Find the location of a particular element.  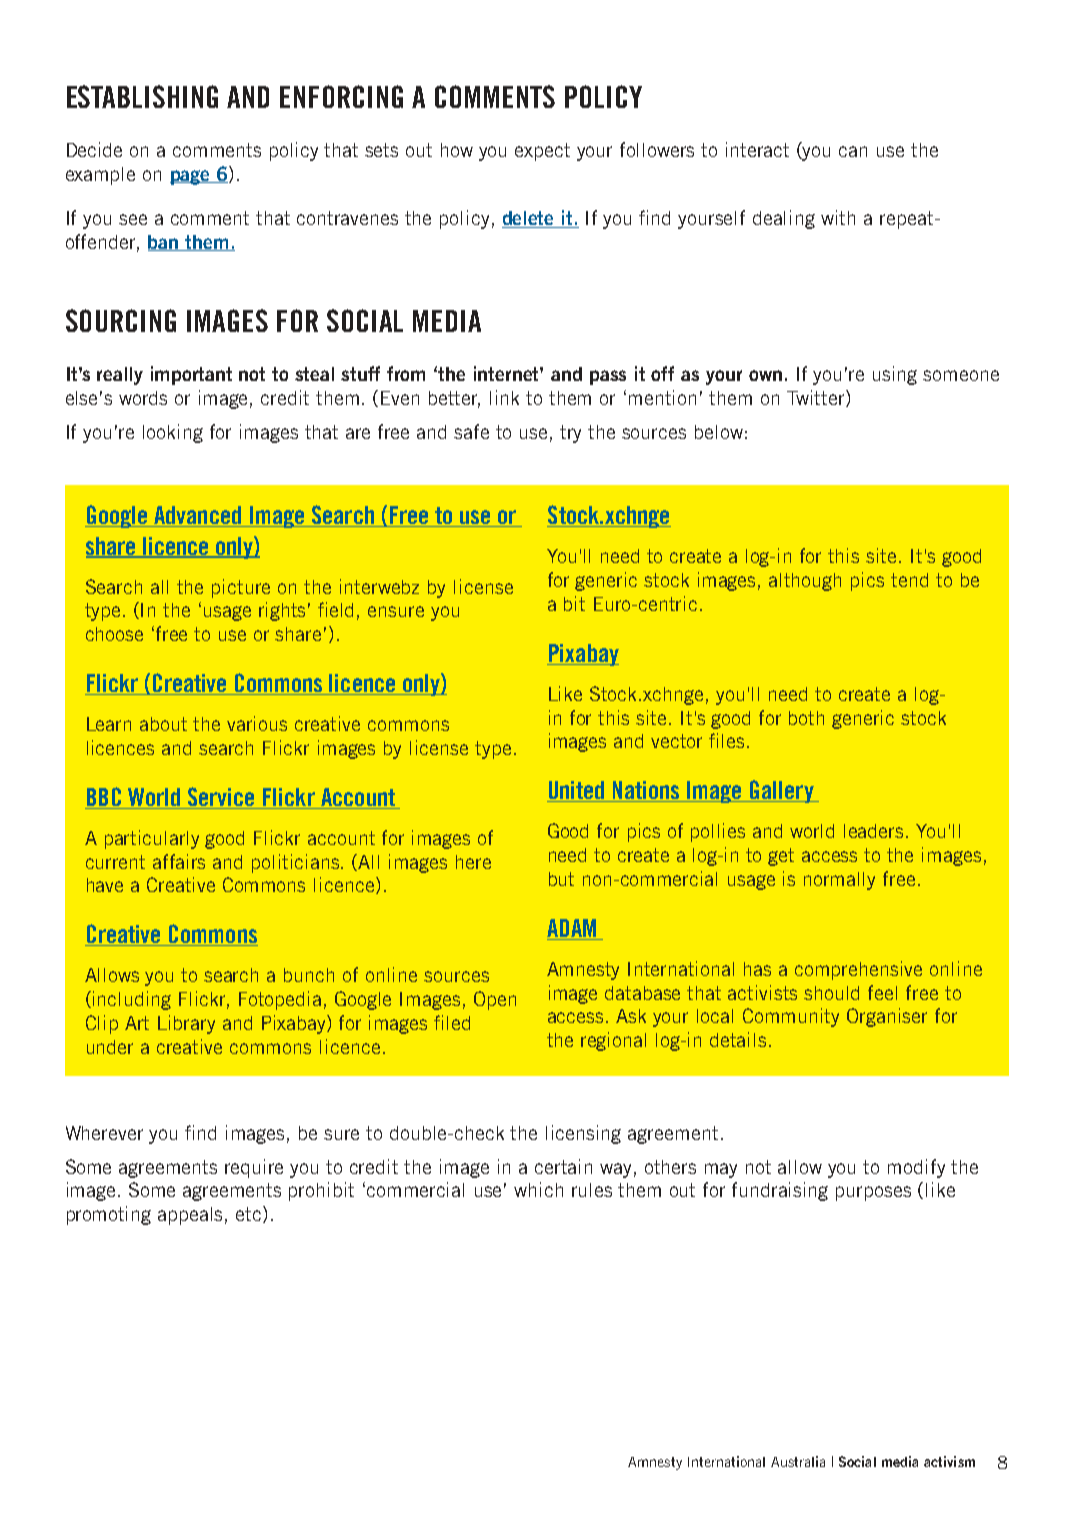

etc is located at coordinates (250, 1214).
